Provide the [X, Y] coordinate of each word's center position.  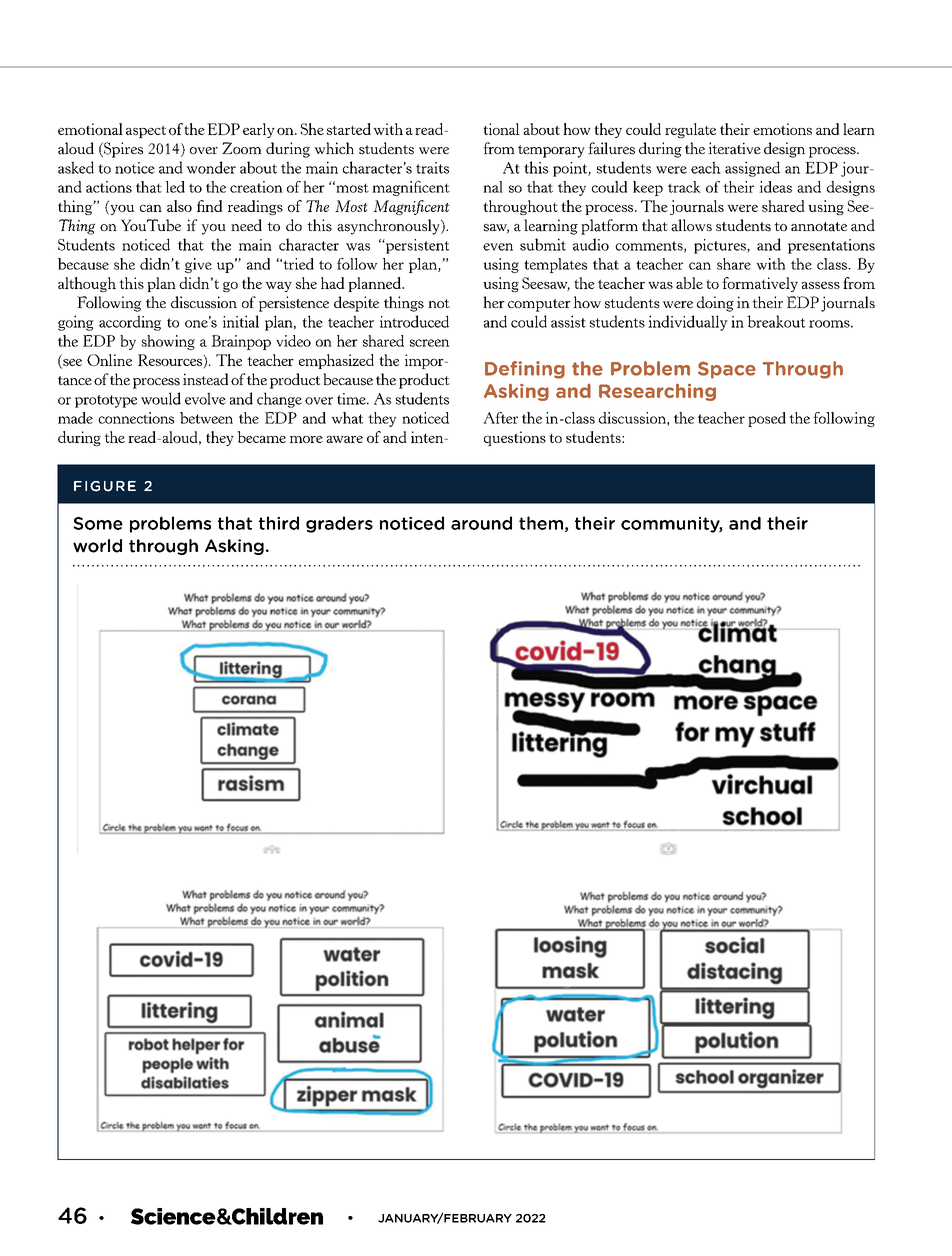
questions [515, 438]
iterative [734, 148]
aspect [146, 131]
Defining [525, 370]
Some [98, 523]
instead [205, 379]
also [179, 206]
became [261, 437]
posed [767, 419]
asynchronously [389, 227]
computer [539, 305]
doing [715, 304]
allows [691, 225]
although [87, 284]
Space [727, 370]
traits [432, 168]
